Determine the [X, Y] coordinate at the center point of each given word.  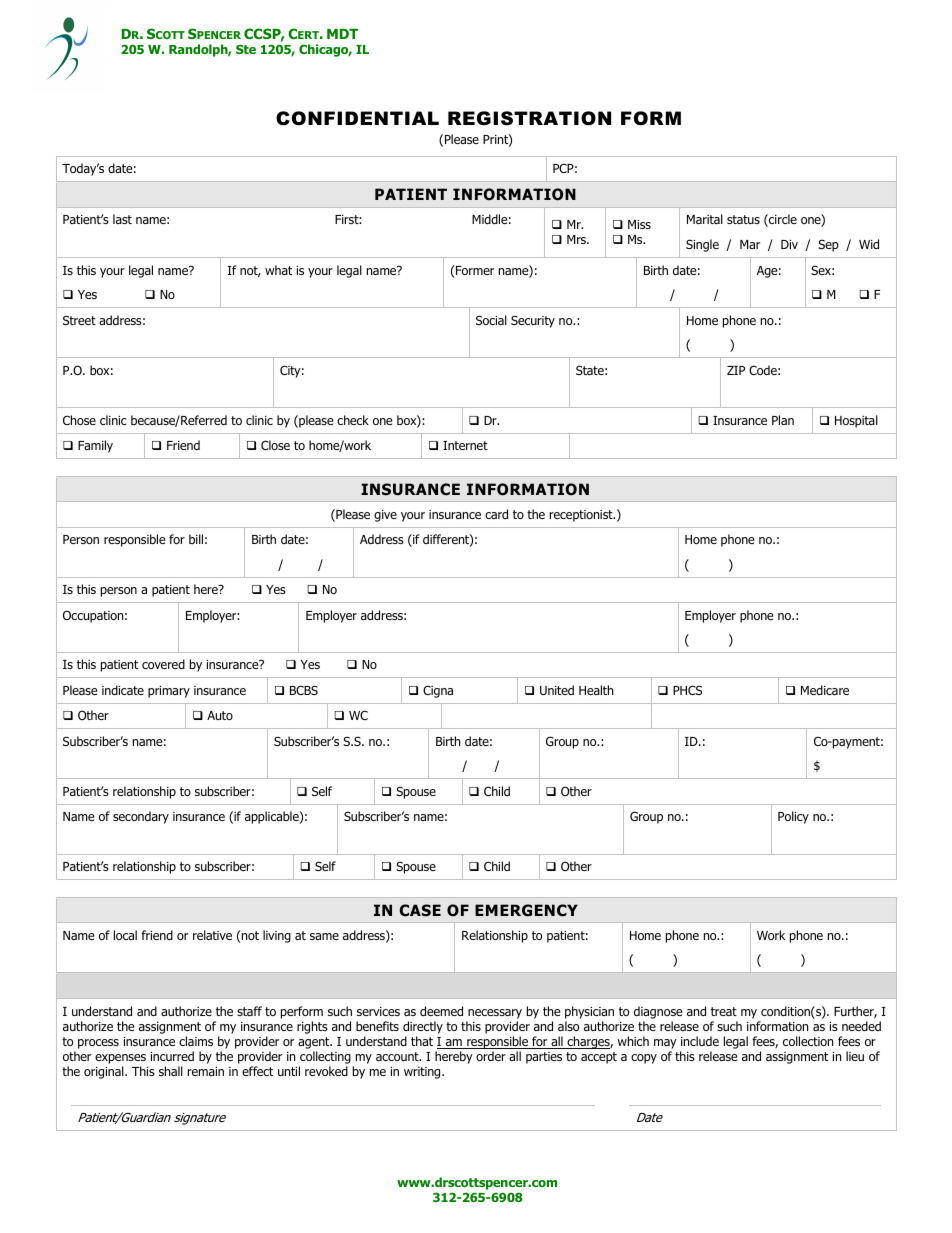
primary [169, 692]
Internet [465, 445]
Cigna [438, 691]
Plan [783, 420]
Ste [246, 49]
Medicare [825, 690]
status [743, 219]
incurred [172, 1056]
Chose [79, 420]
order [491, 1056]
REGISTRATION [529, 118]
